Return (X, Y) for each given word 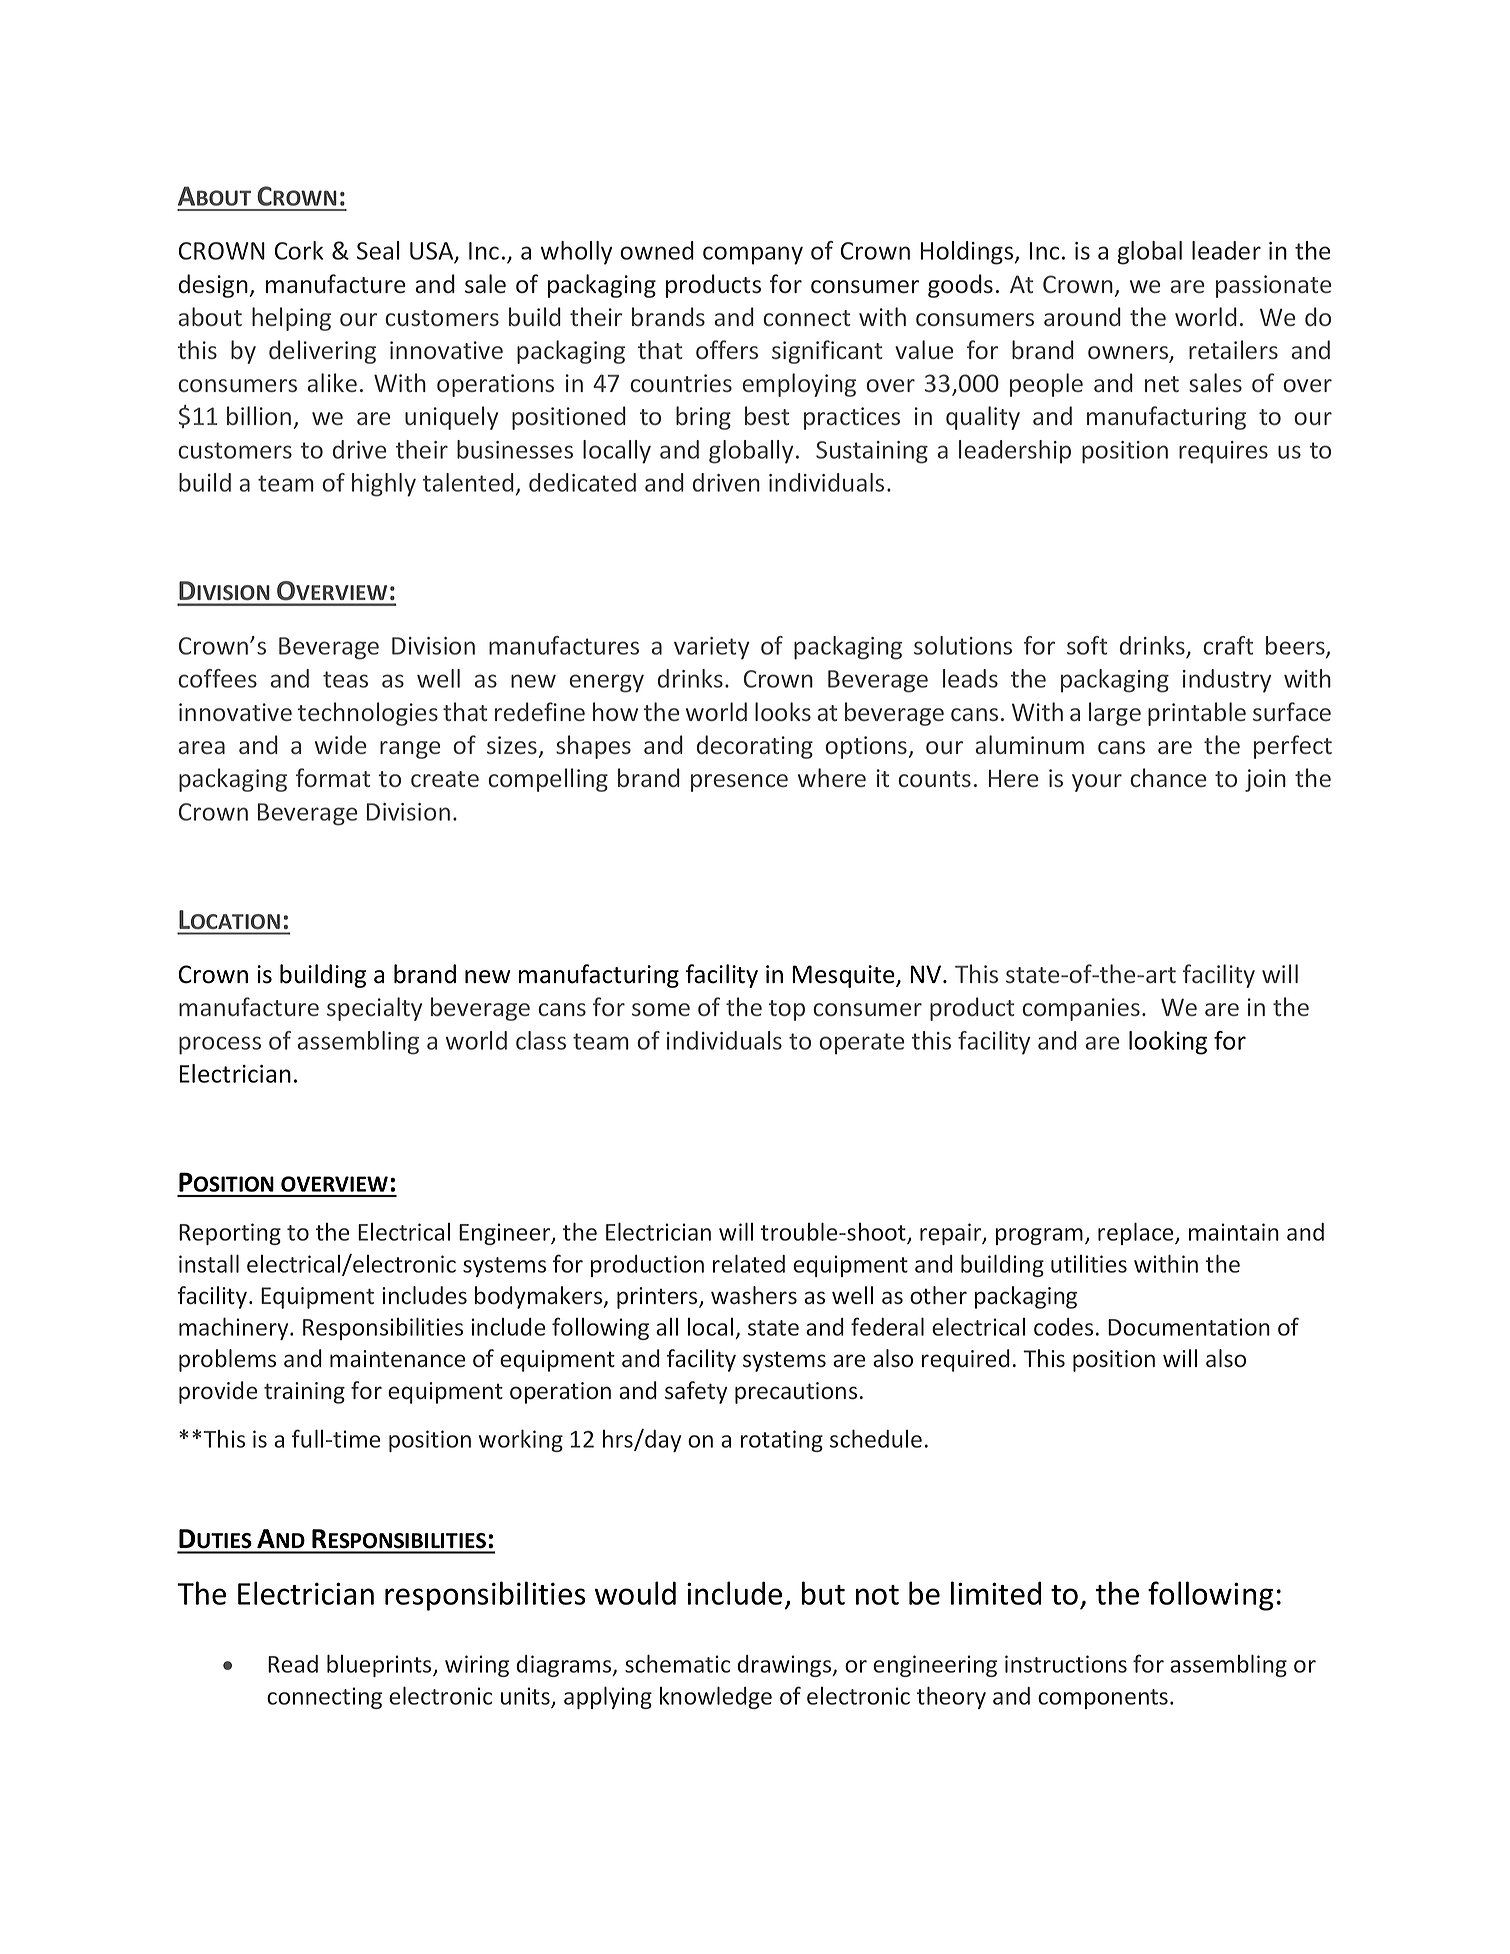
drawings (785, 1666)
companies (1081, 1009)
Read (293, 1664)
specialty (374, 1009)
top (787, 1010)
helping (291, 319)
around (1082, 316)
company (753, 255)
